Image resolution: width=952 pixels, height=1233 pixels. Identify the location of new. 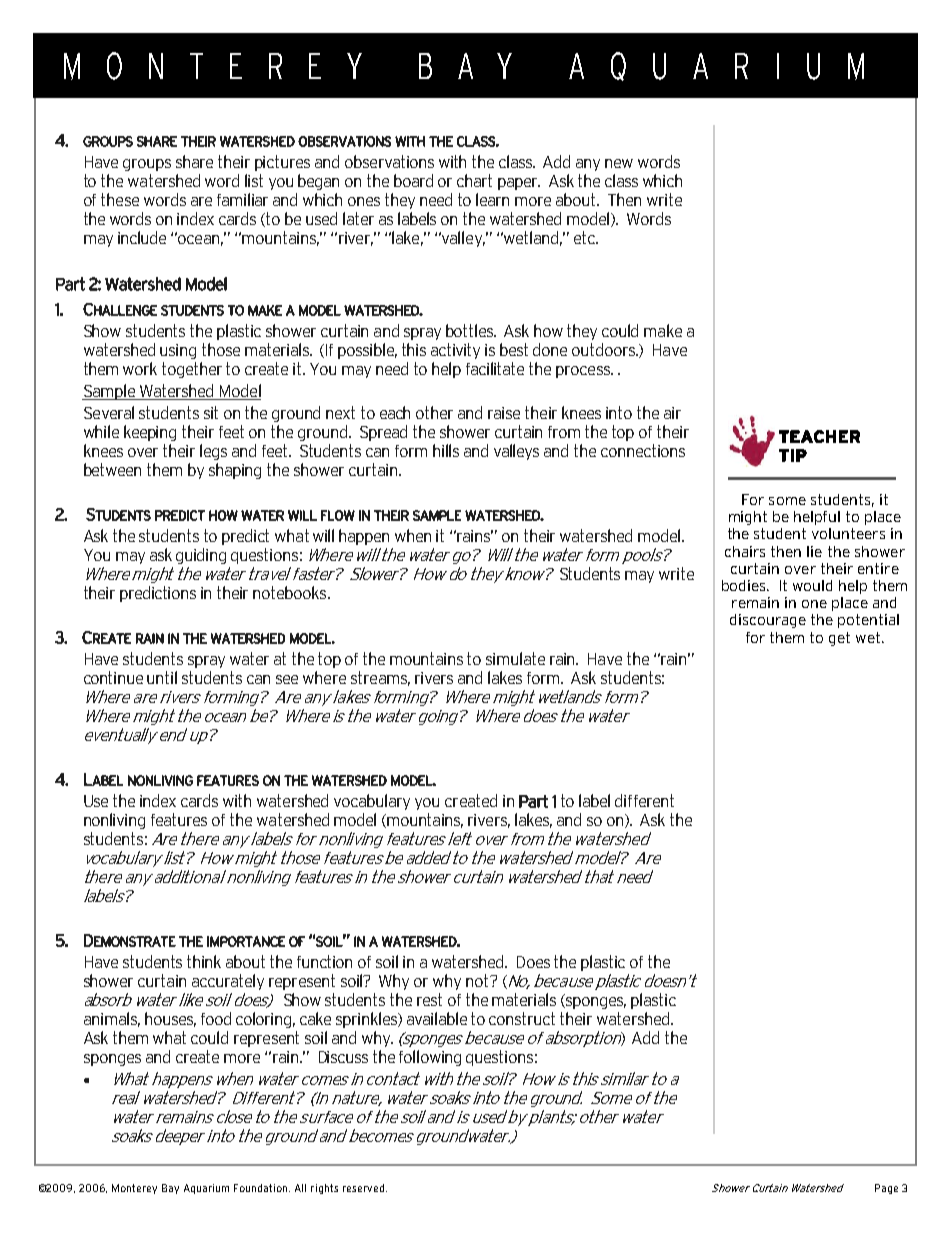
(619, 163).
